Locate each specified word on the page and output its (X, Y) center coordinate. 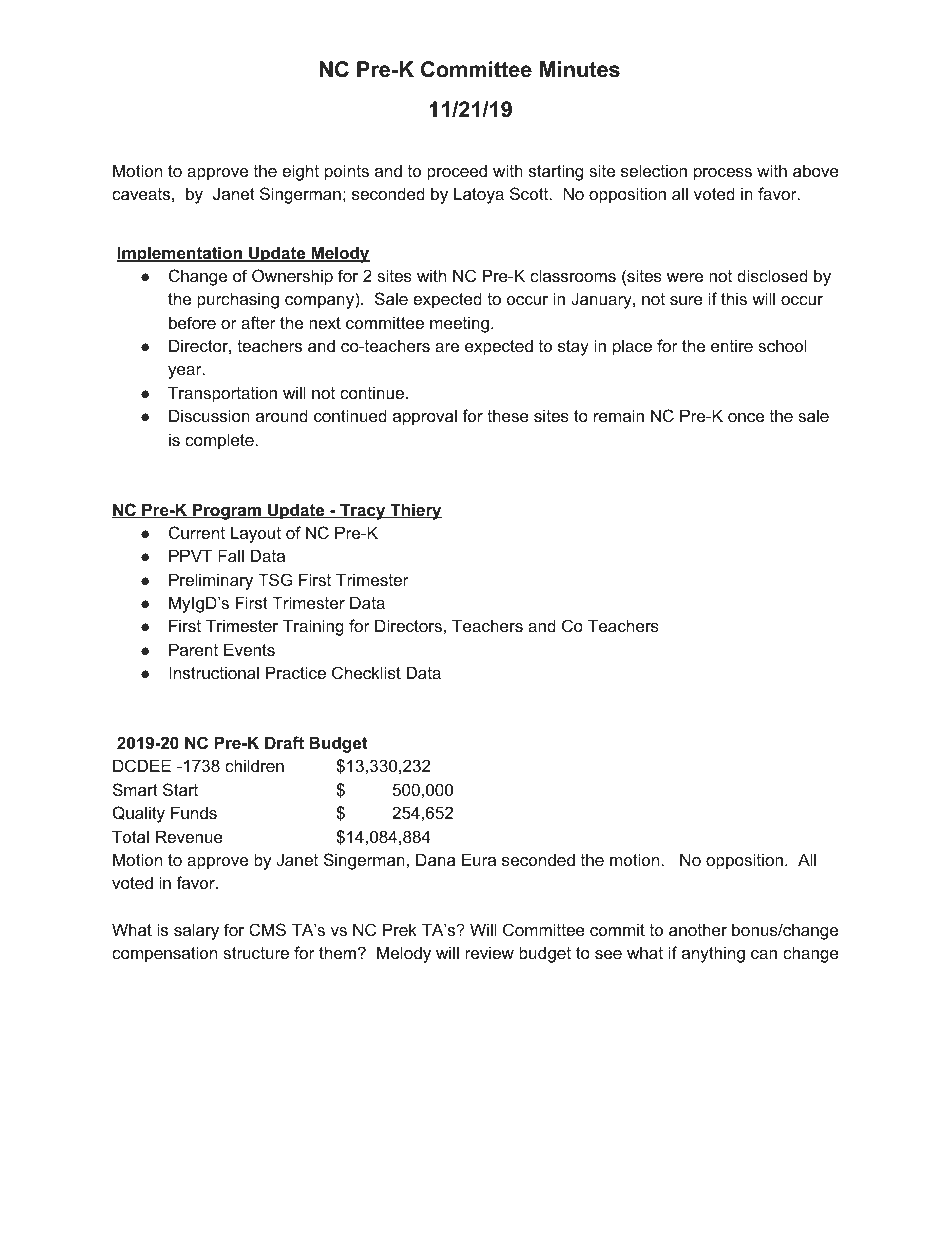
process (723, 174)
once (746, 417)
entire (732, 345)
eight (300, 172)
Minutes (580, 69)
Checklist (366, 672)
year (186, 372)
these (508, 415)
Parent (193, 649)
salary (196, 931)
